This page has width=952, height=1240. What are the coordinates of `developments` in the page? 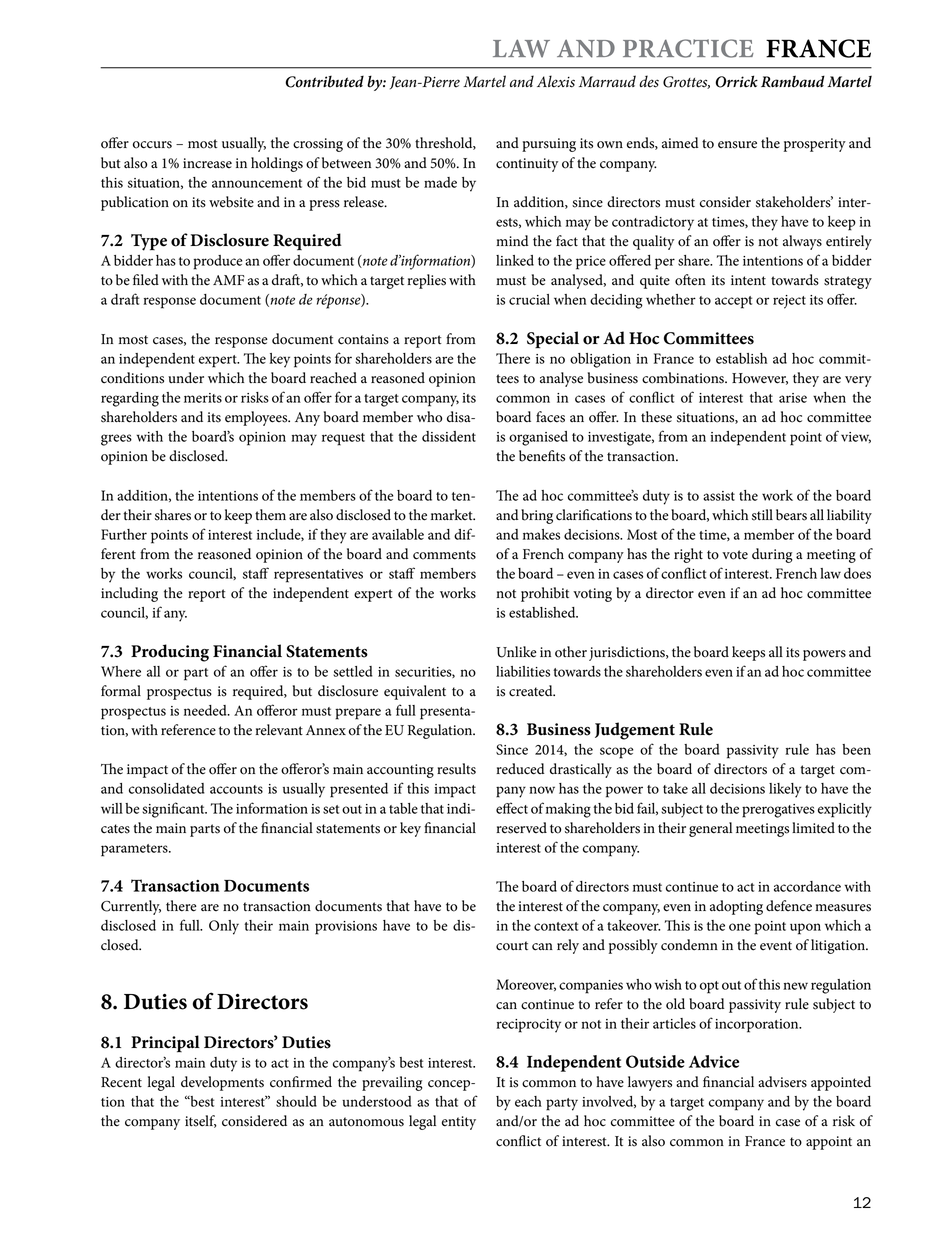 It's located at (222, 1083).
